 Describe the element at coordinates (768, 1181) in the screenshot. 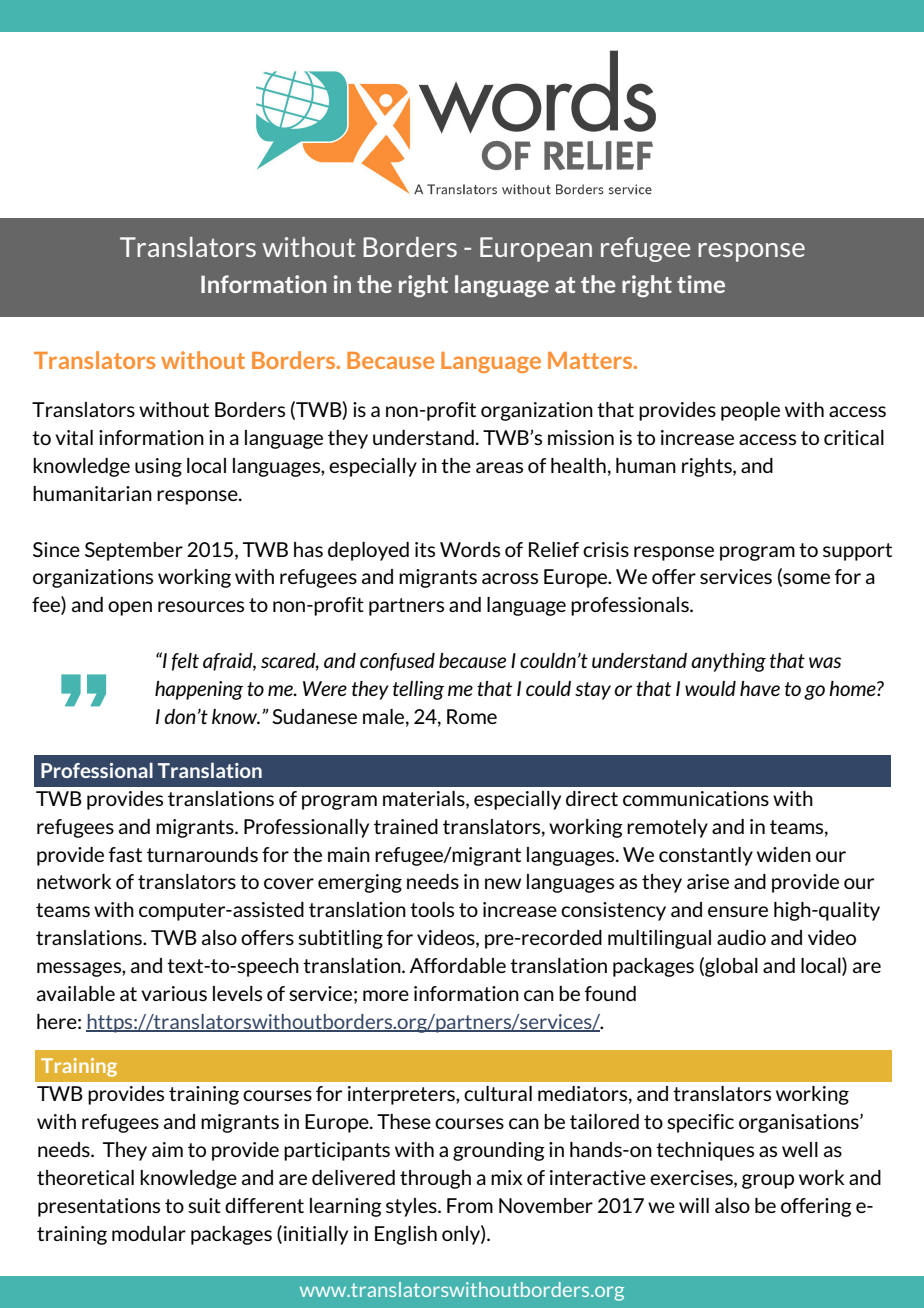

I see `group` at that location.
